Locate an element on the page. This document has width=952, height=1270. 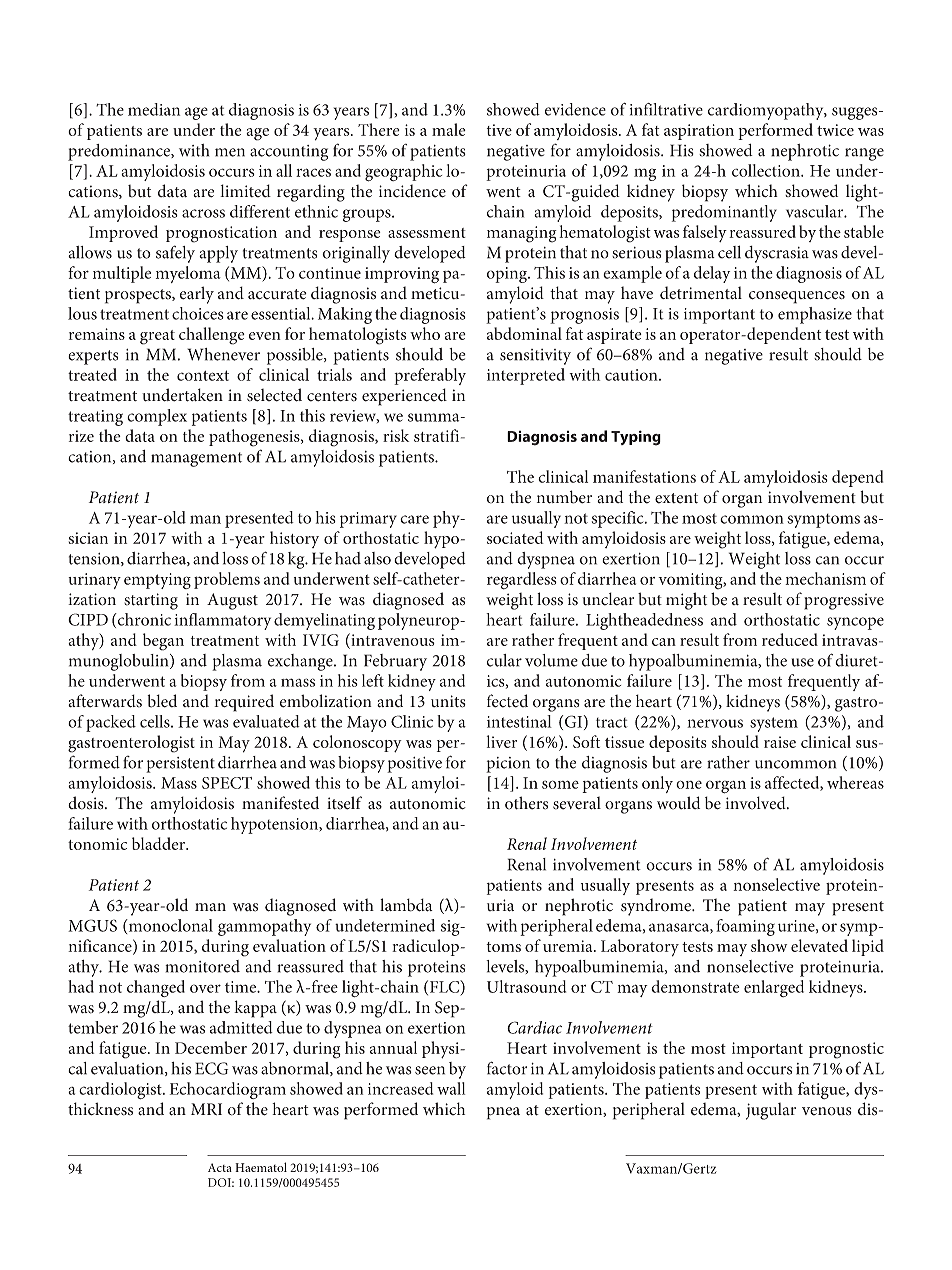
male is located at coordinates (449, 129).
